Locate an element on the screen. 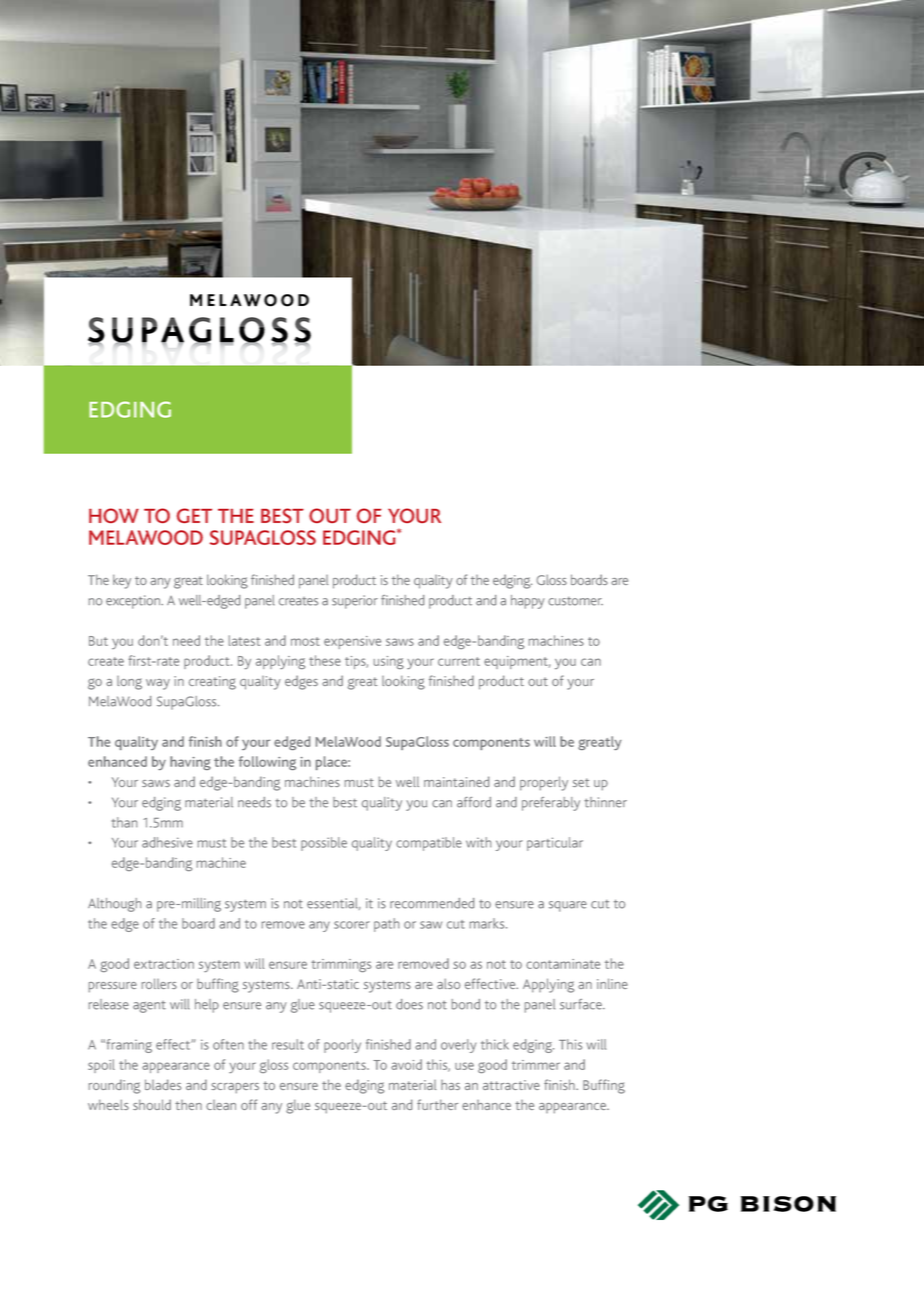 The image size is (924, 1308). Although is located at coordinates (114, 905).
